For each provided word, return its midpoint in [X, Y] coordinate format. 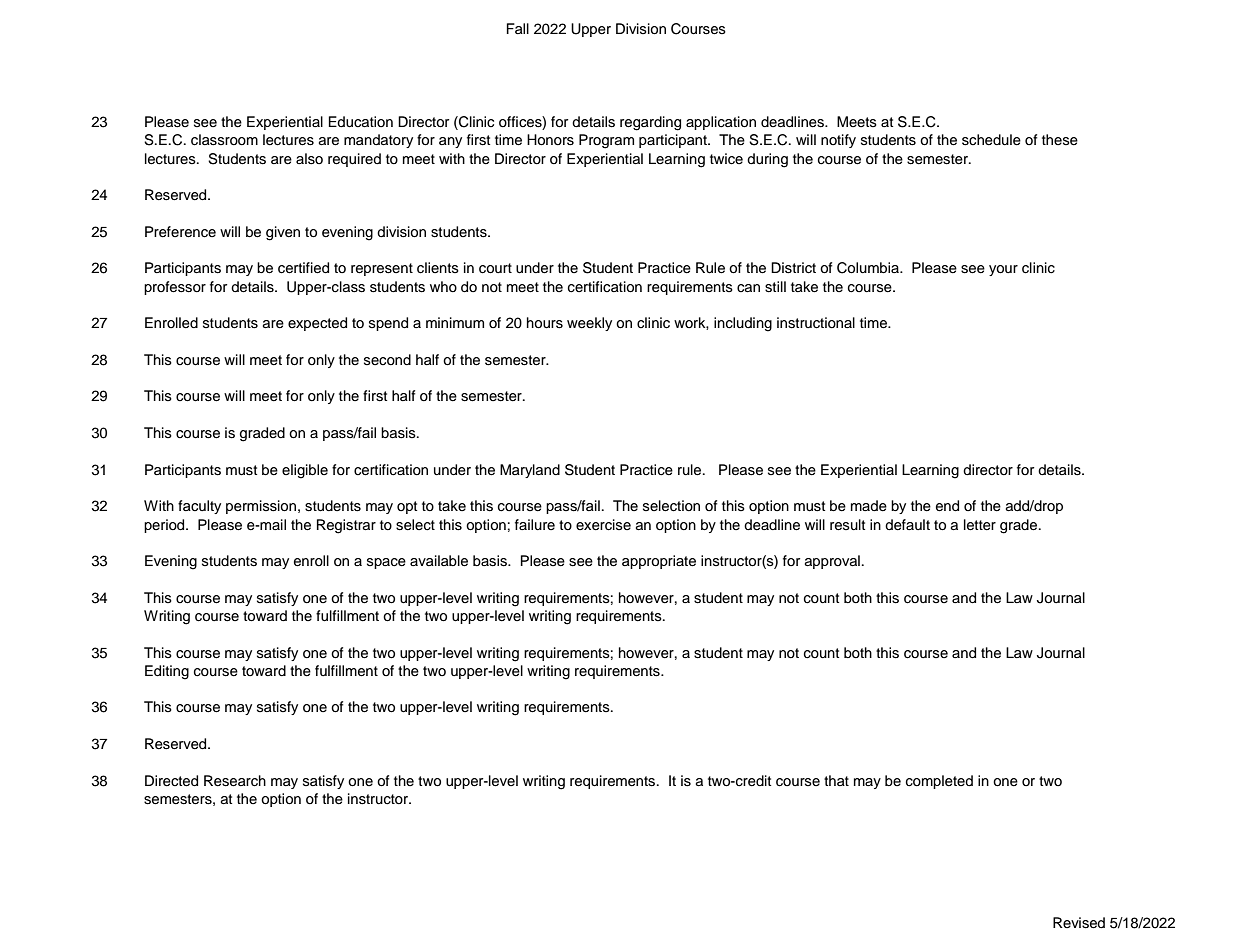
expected [317, 324]
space [386, 563]
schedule [991, 140]
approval [832, 562]
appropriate [659, 562]
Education [360, 122]
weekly [589, 324]
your [1003, 270]
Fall [518, 28]
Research [235, 781]
